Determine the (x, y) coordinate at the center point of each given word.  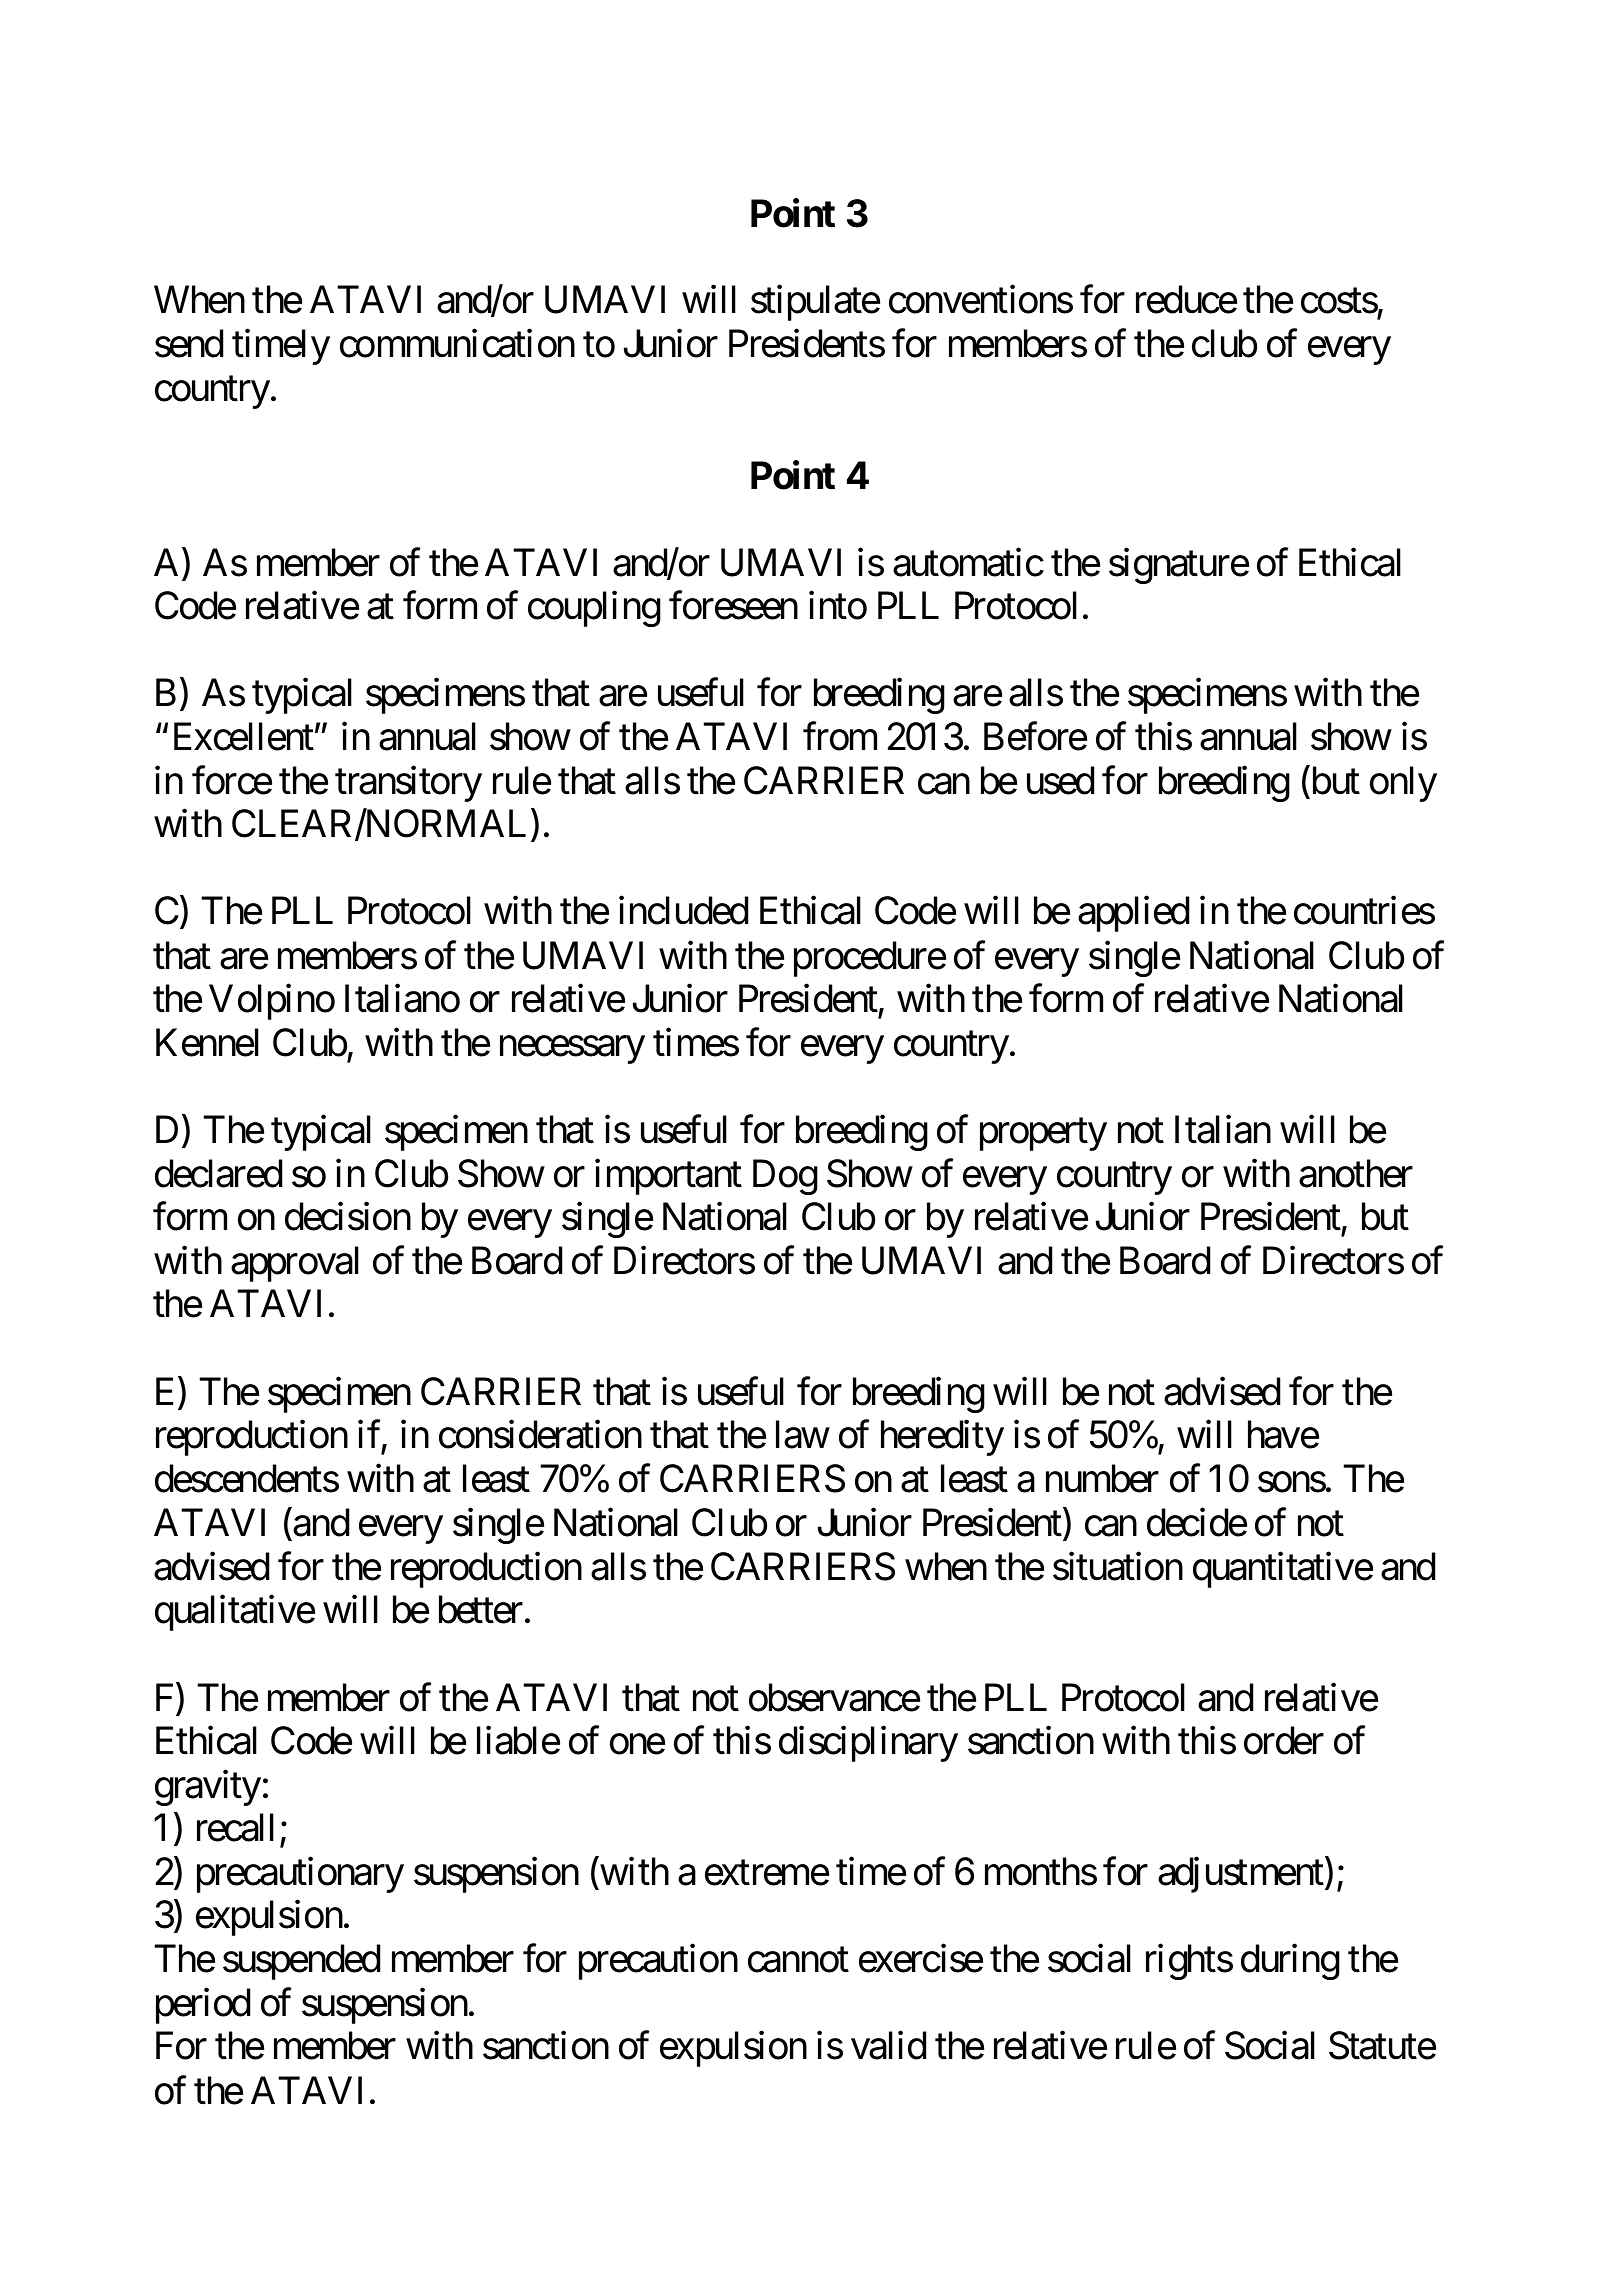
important (668, 1177)
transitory (408, 784)
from (840, 736)
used (1060, 780)
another (1356, 1173)
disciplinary (868, 1744)
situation (1118, 1566)
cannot (798, 1960)
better (481, 1610)
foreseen (733, 605)
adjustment (1241, 1875)
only (1403, 784)
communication (457, 343)
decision (348, 1217)
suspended (301, 1962)
